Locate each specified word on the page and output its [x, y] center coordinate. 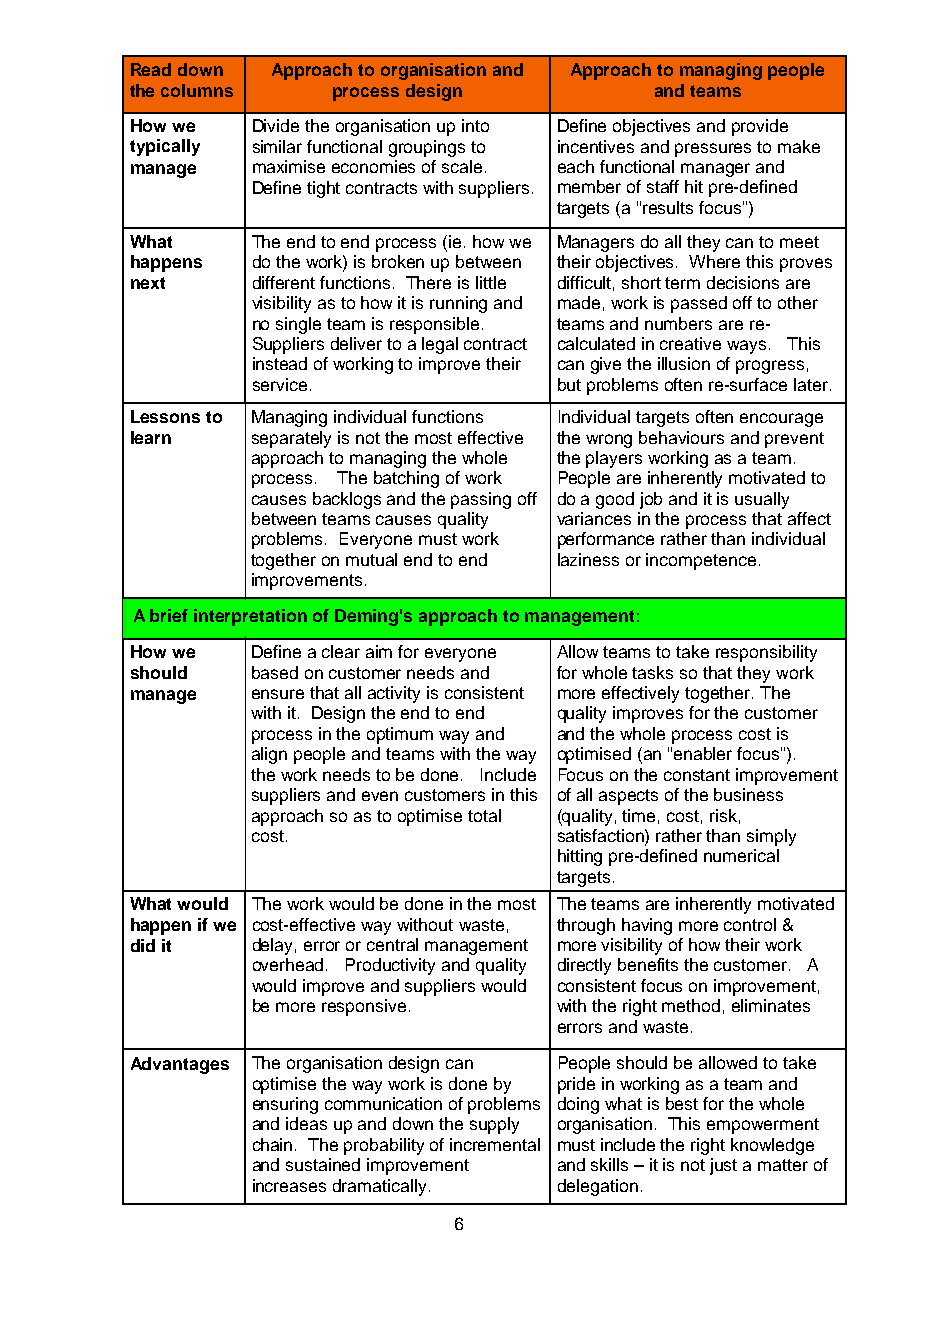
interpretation [250, 617]
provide [760, 127]
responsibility [766, 653]
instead [280, 363]
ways [746, 347]
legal [440, 345]
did [143, 945]
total [484, 815]
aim [379, 651]
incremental [495, 1144]
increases [289, 1185]
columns [197, 90]
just [723, 1166]
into [475, 125]
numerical [741, 855]
